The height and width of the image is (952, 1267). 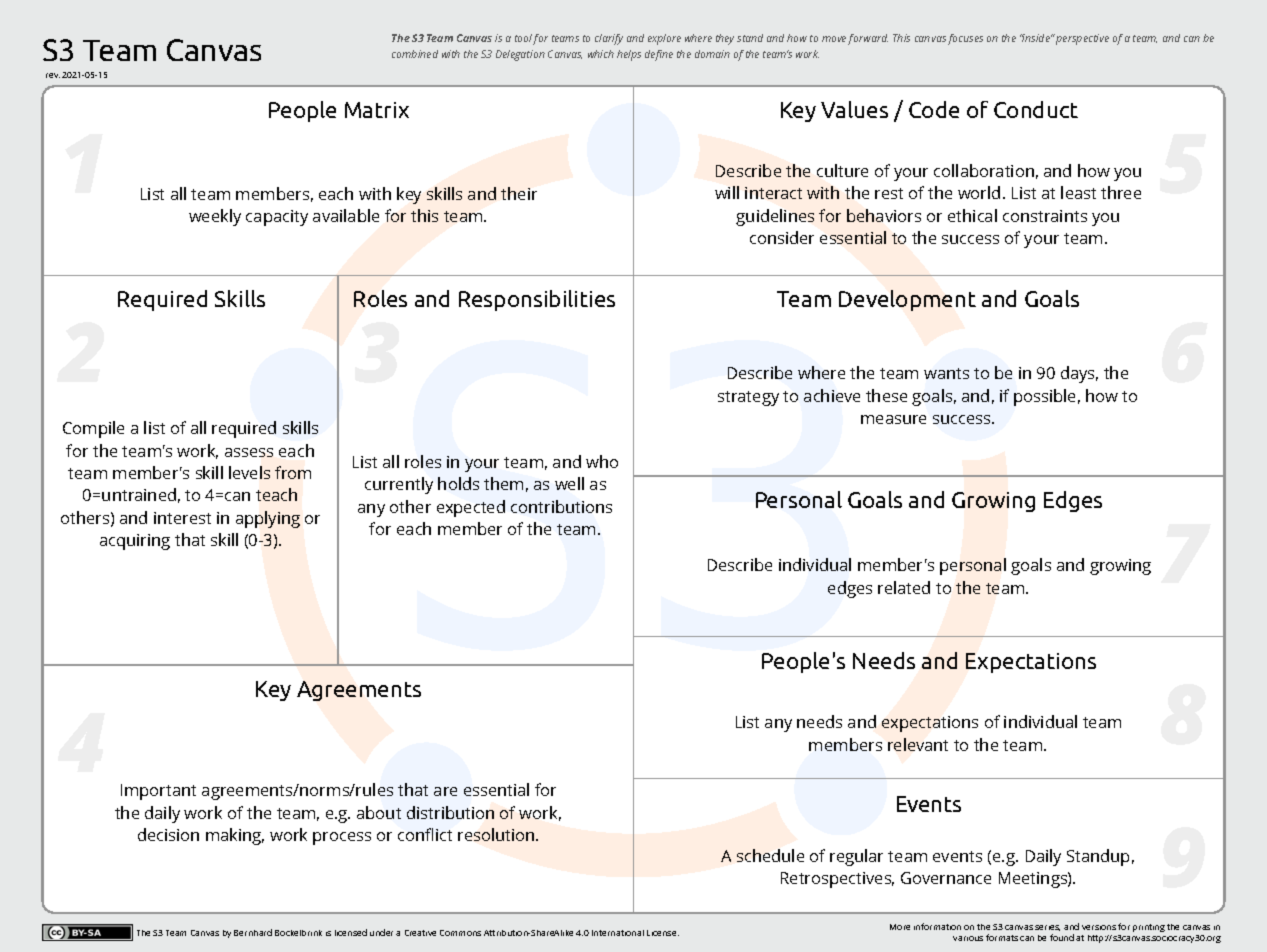 What do you see at coordinates (253, 932) in the image?
I see `Bernhard` at bounding box center [253, 932].
